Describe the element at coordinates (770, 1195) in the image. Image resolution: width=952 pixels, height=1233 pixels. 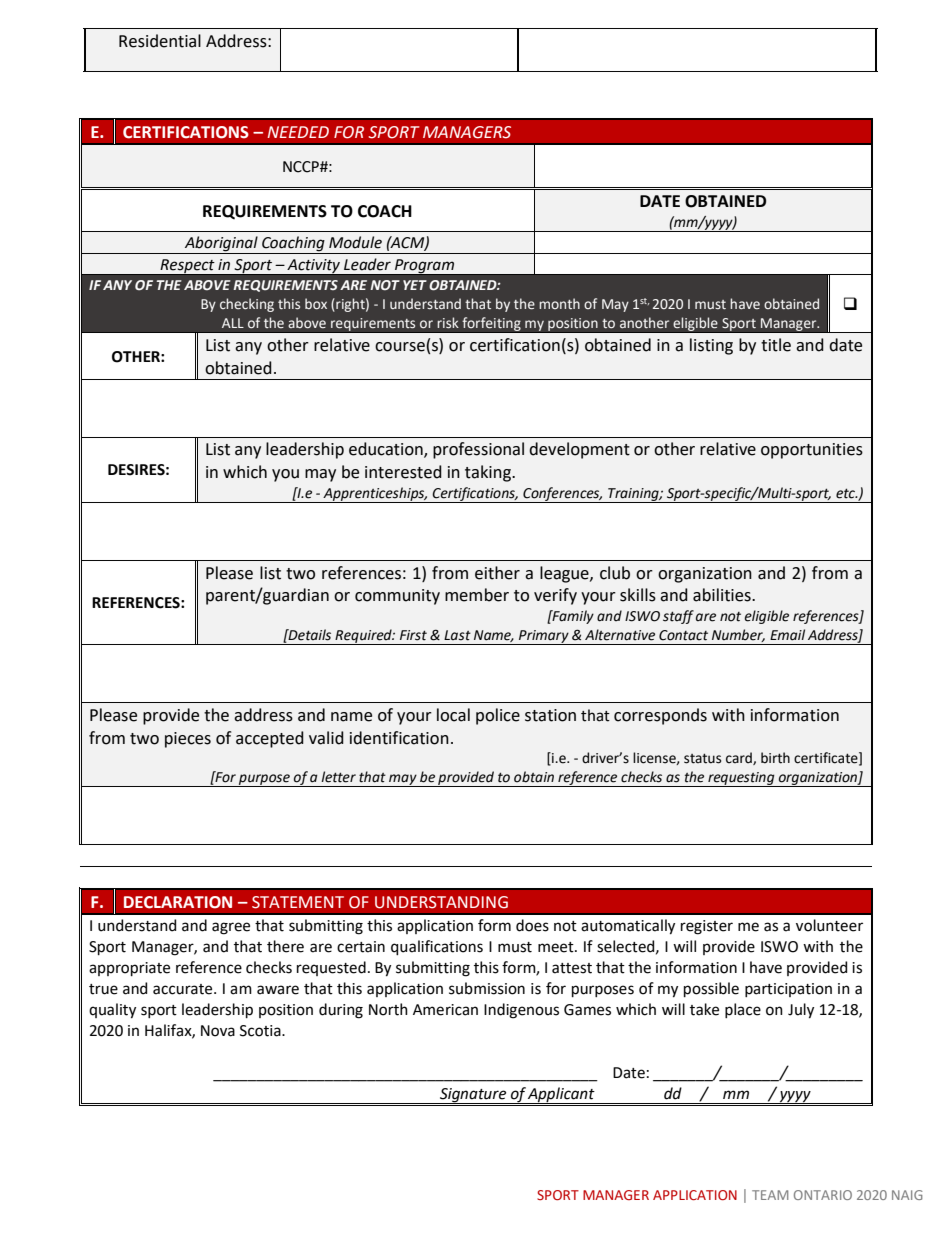
I see `TEAM` at that location.
